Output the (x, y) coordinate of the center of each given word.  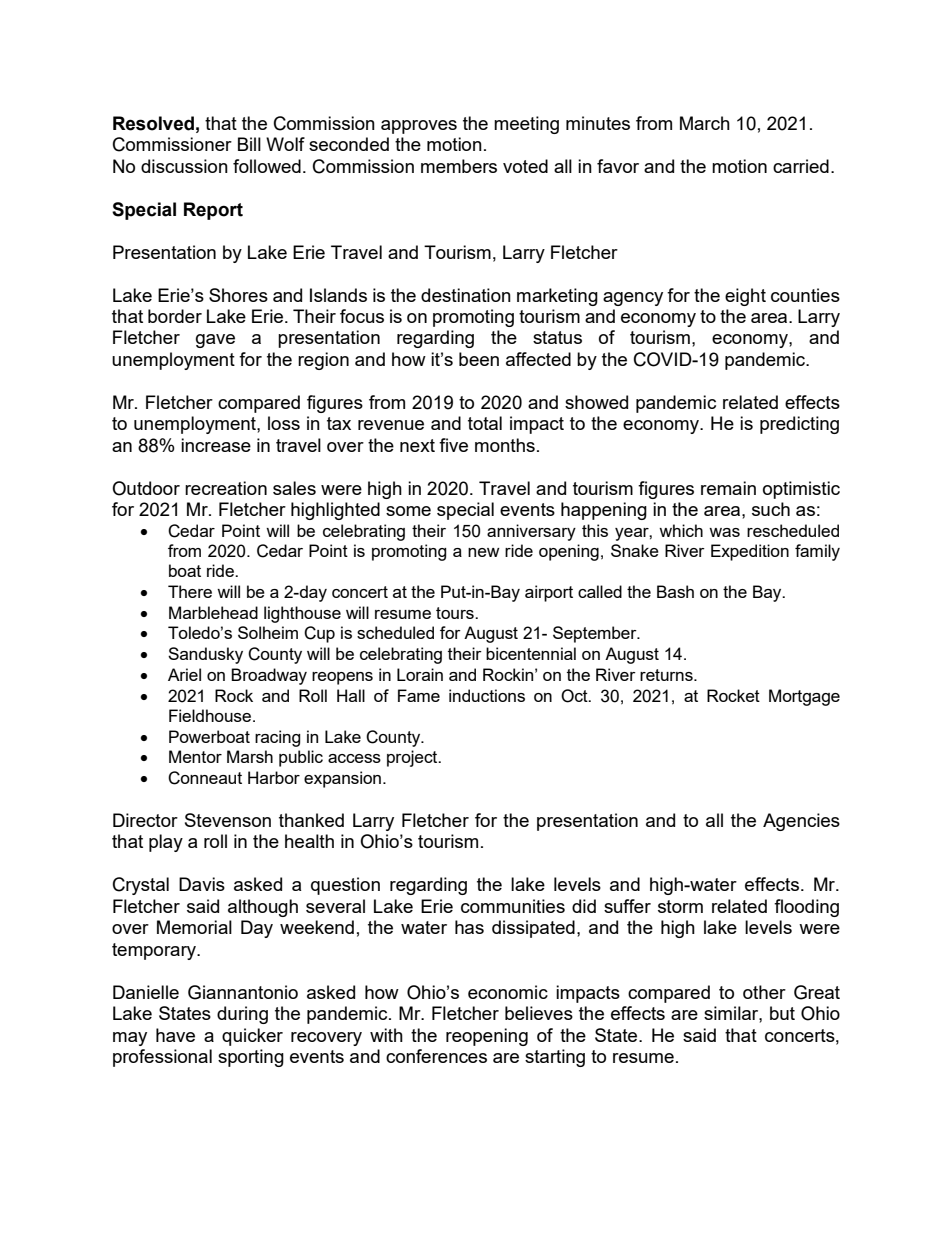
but (782, 1013)
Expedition (750, 552)
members (459, 166)
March (705, 123)
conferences (436, 1056)
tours (456, 613)
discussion (184, 166)
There (190, 591)
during (242, 1015)
